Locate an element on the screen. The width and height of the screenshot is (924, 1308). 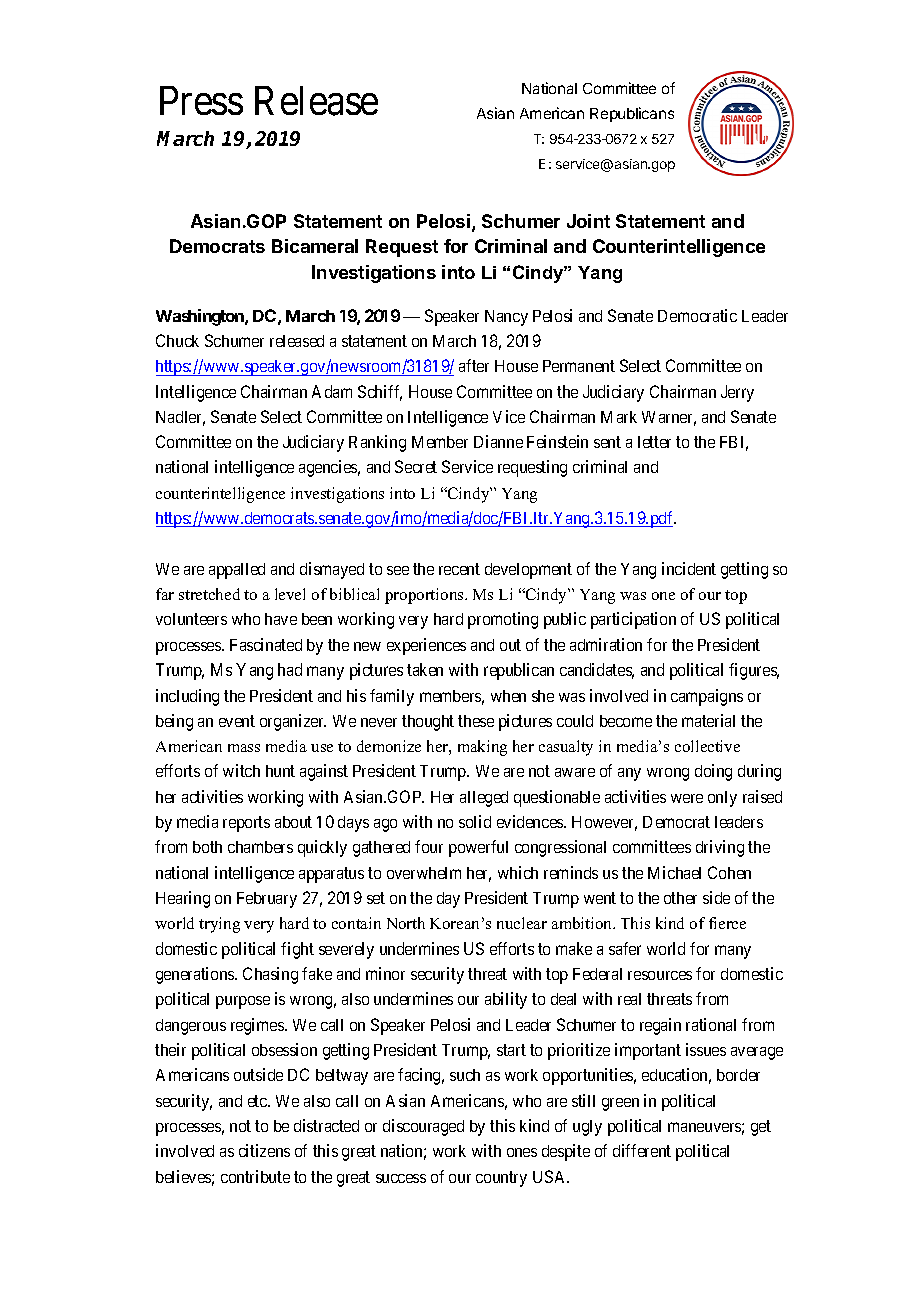
Joint is located at coordinates (588, 221).
